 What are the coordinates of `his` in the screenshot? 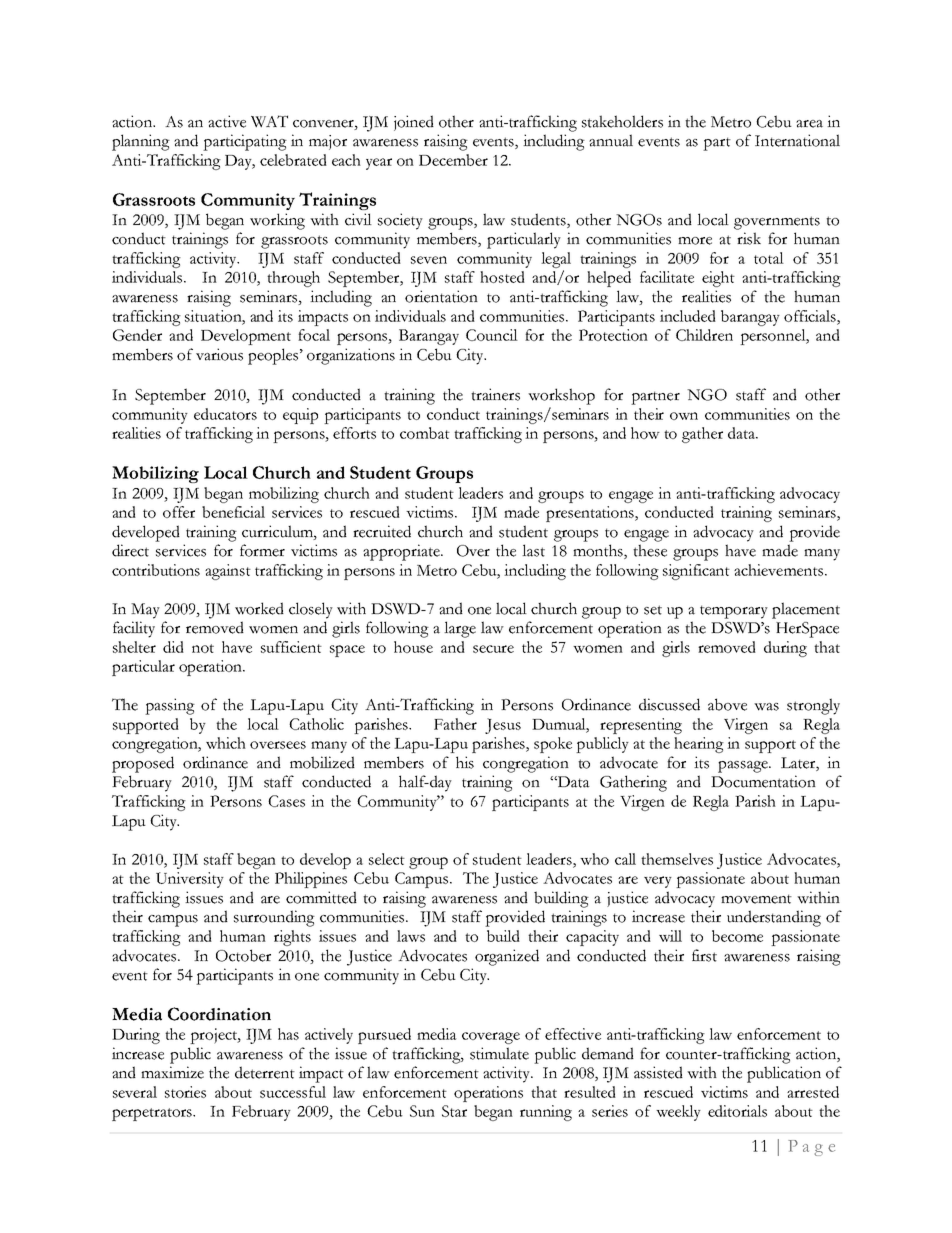 It's located at (465, 762).
